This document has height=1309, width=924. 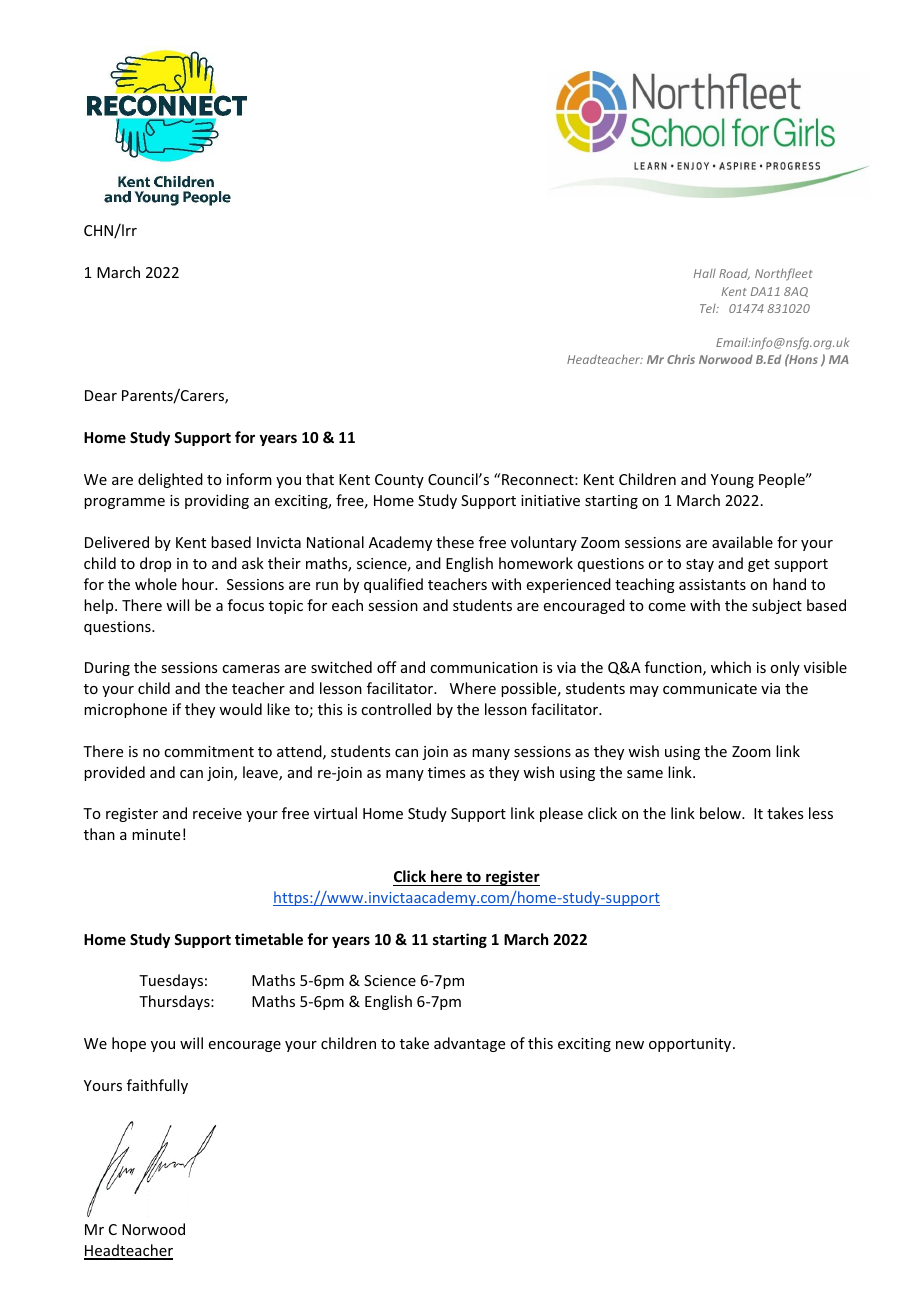 What do you see at coordinates (721, 813) in the document?
I see `below` at bounding box center [721, 813].
